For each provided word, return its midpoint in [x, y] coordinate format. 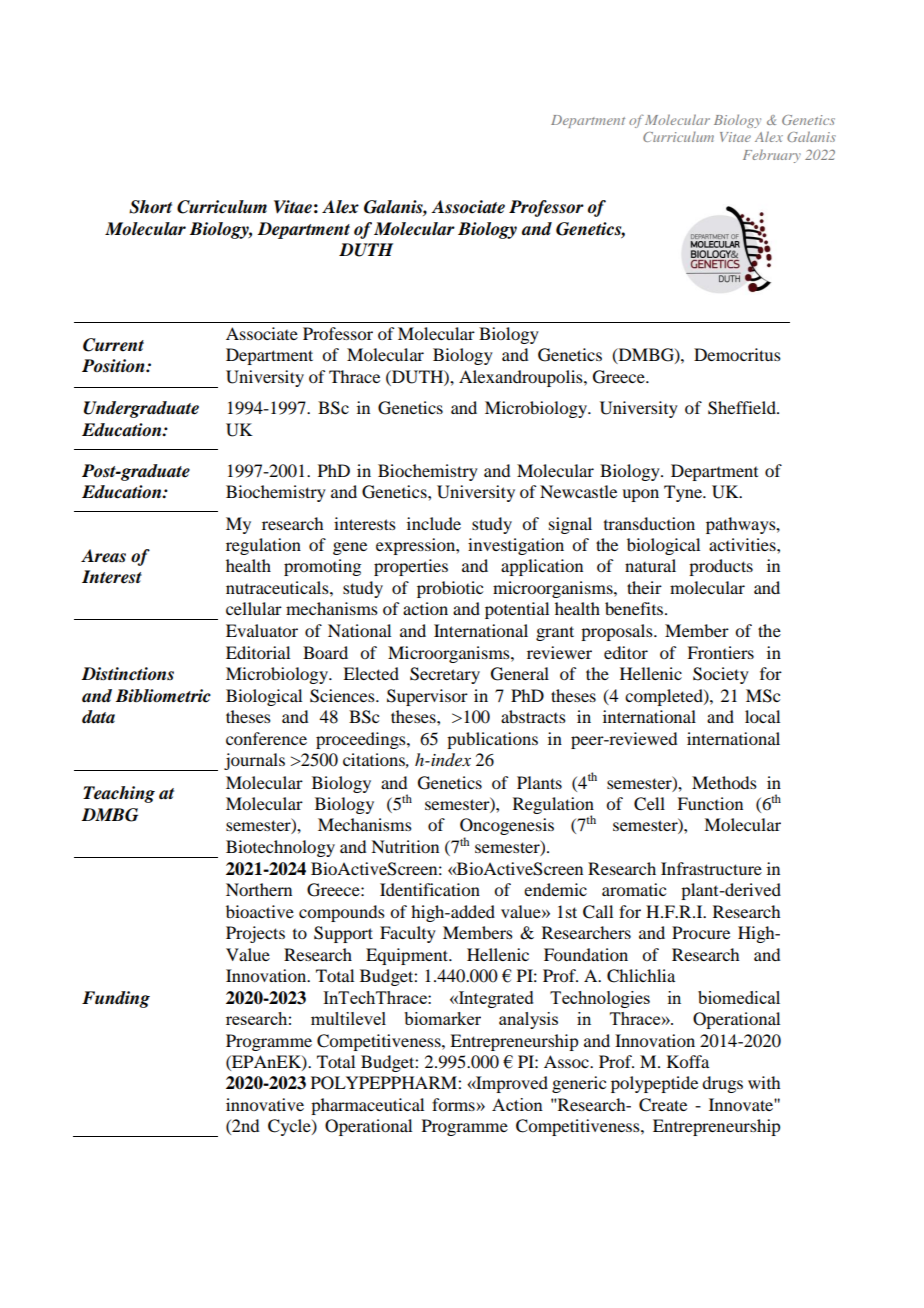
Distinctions [127, 674]
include [434, 523]
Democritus [737, 354]
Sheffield [743, 408]
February [772, 156]
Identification [430, 889]
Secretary [445, 675]
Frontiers [720, 652]
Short [150, 207]
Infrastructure [711, 868]
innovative [265, 1104]
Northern [259, 889]
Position [114, 366]
